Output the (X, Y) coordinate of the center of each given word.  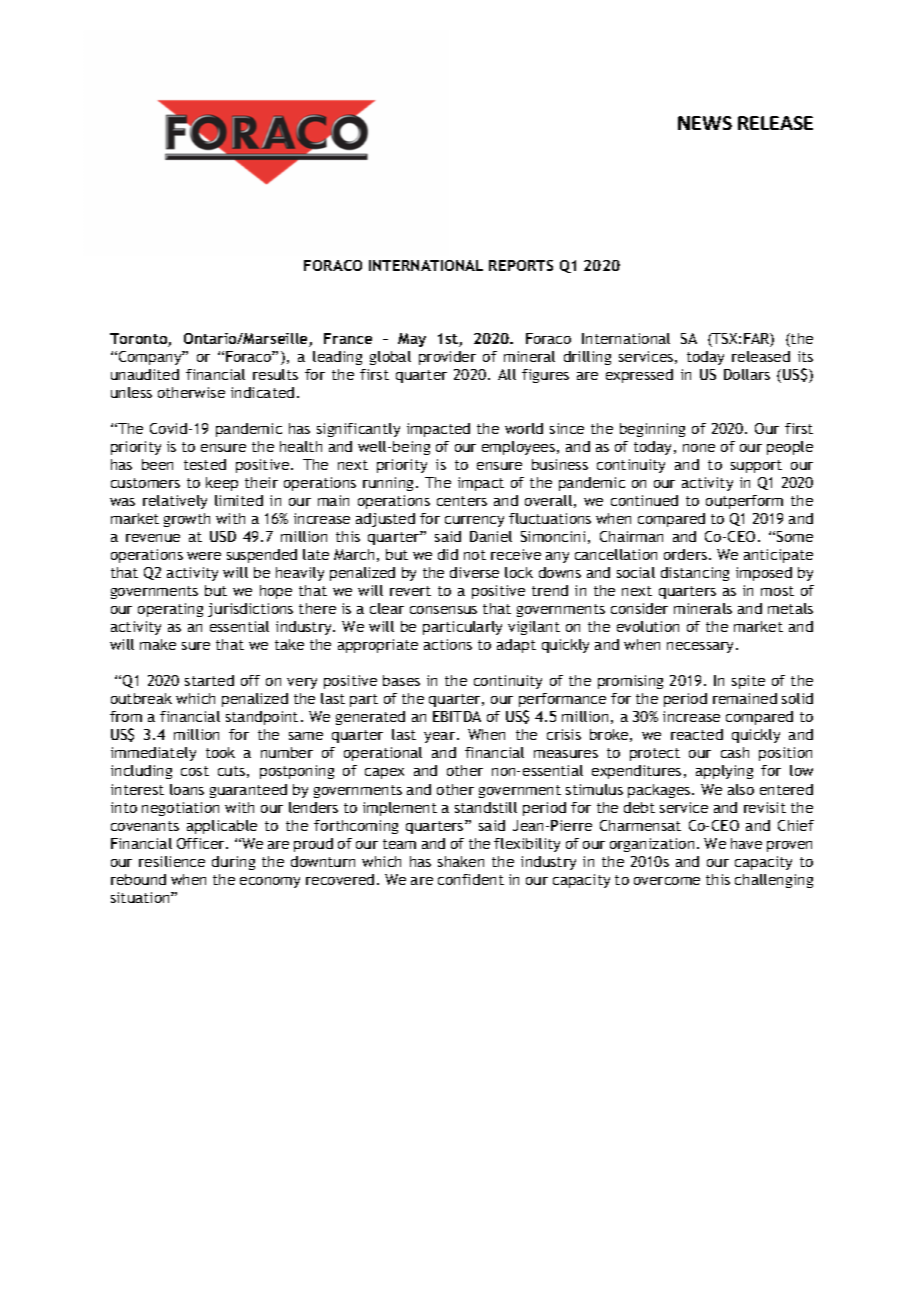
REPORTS (521, 265)
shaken (461, 861)
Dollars (747, 374)
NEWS (705, 123)
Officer (202, 843)
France (348, 338)
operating (170, 610)
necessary (702, 647)
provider (447, 358)
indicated (262, 392)
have (746, 843)
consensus (443, 610)
